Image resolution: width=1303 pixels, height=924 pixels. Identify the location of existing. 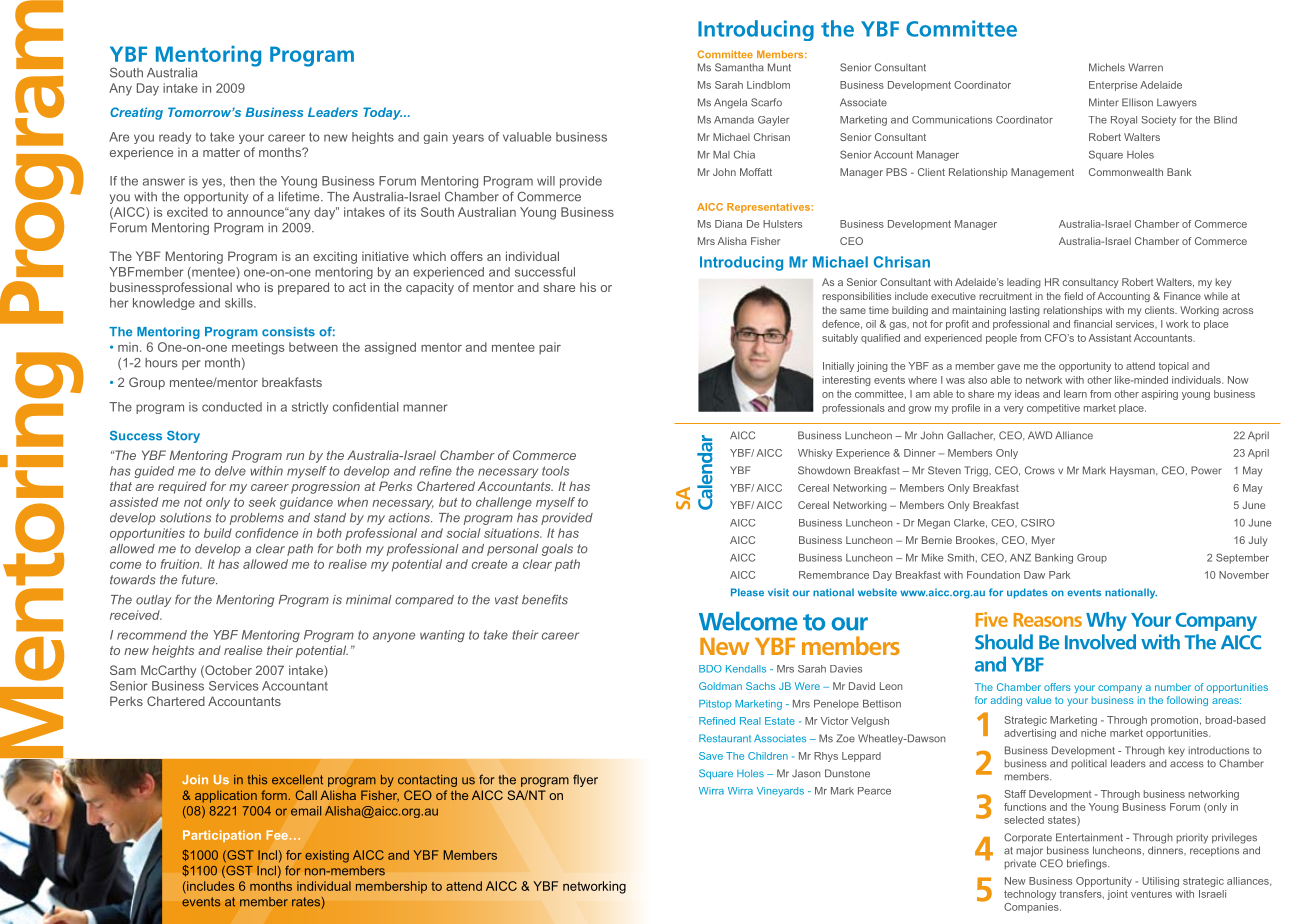
(327, 856).
